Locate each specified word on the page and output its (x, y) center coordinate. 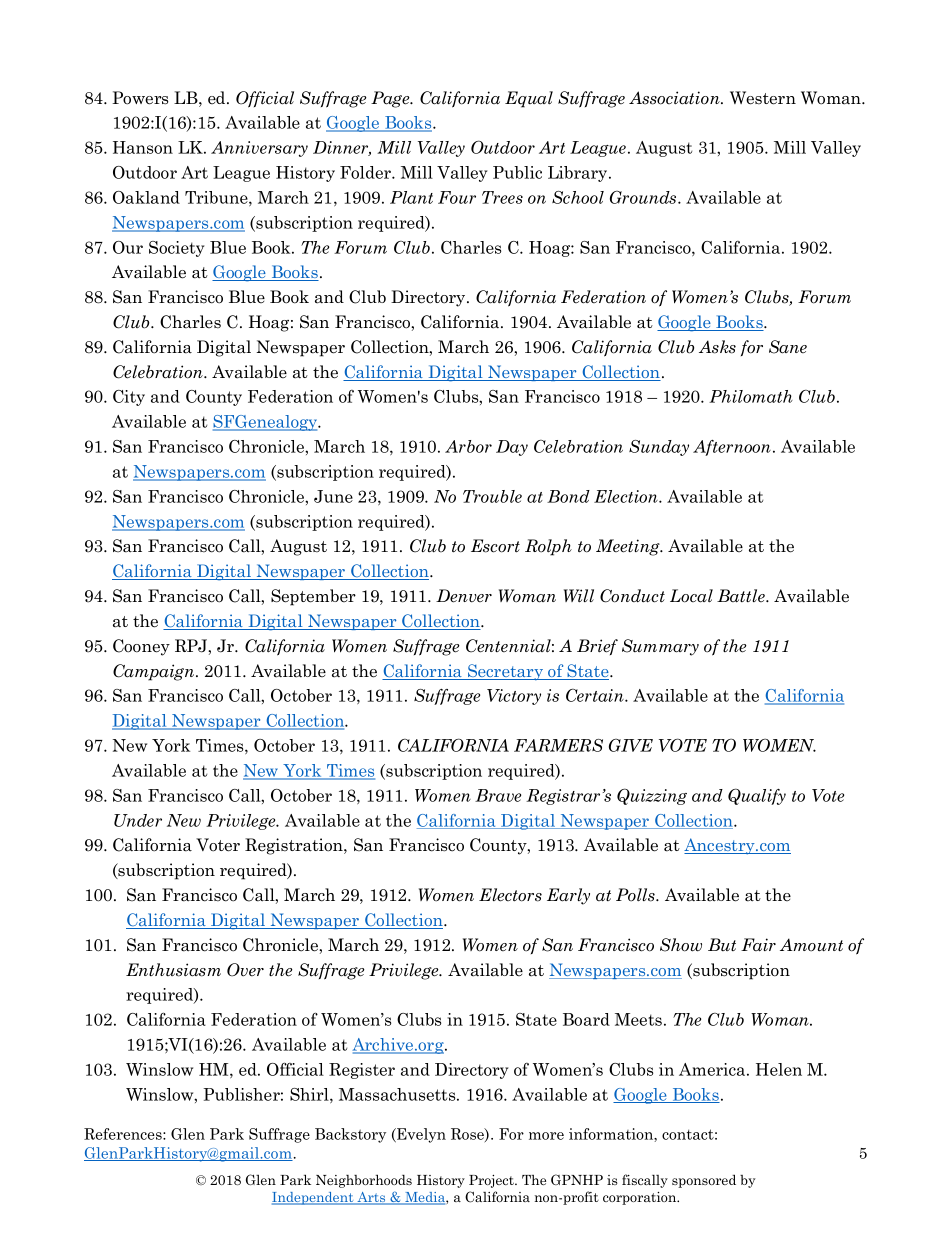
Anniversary (259, 149)
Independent (314, 1198)
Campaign (155, 672)
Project (492, 1181)
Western (763, 98)
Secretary (506, 672)
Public (517, 172)
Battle (742, 596)
